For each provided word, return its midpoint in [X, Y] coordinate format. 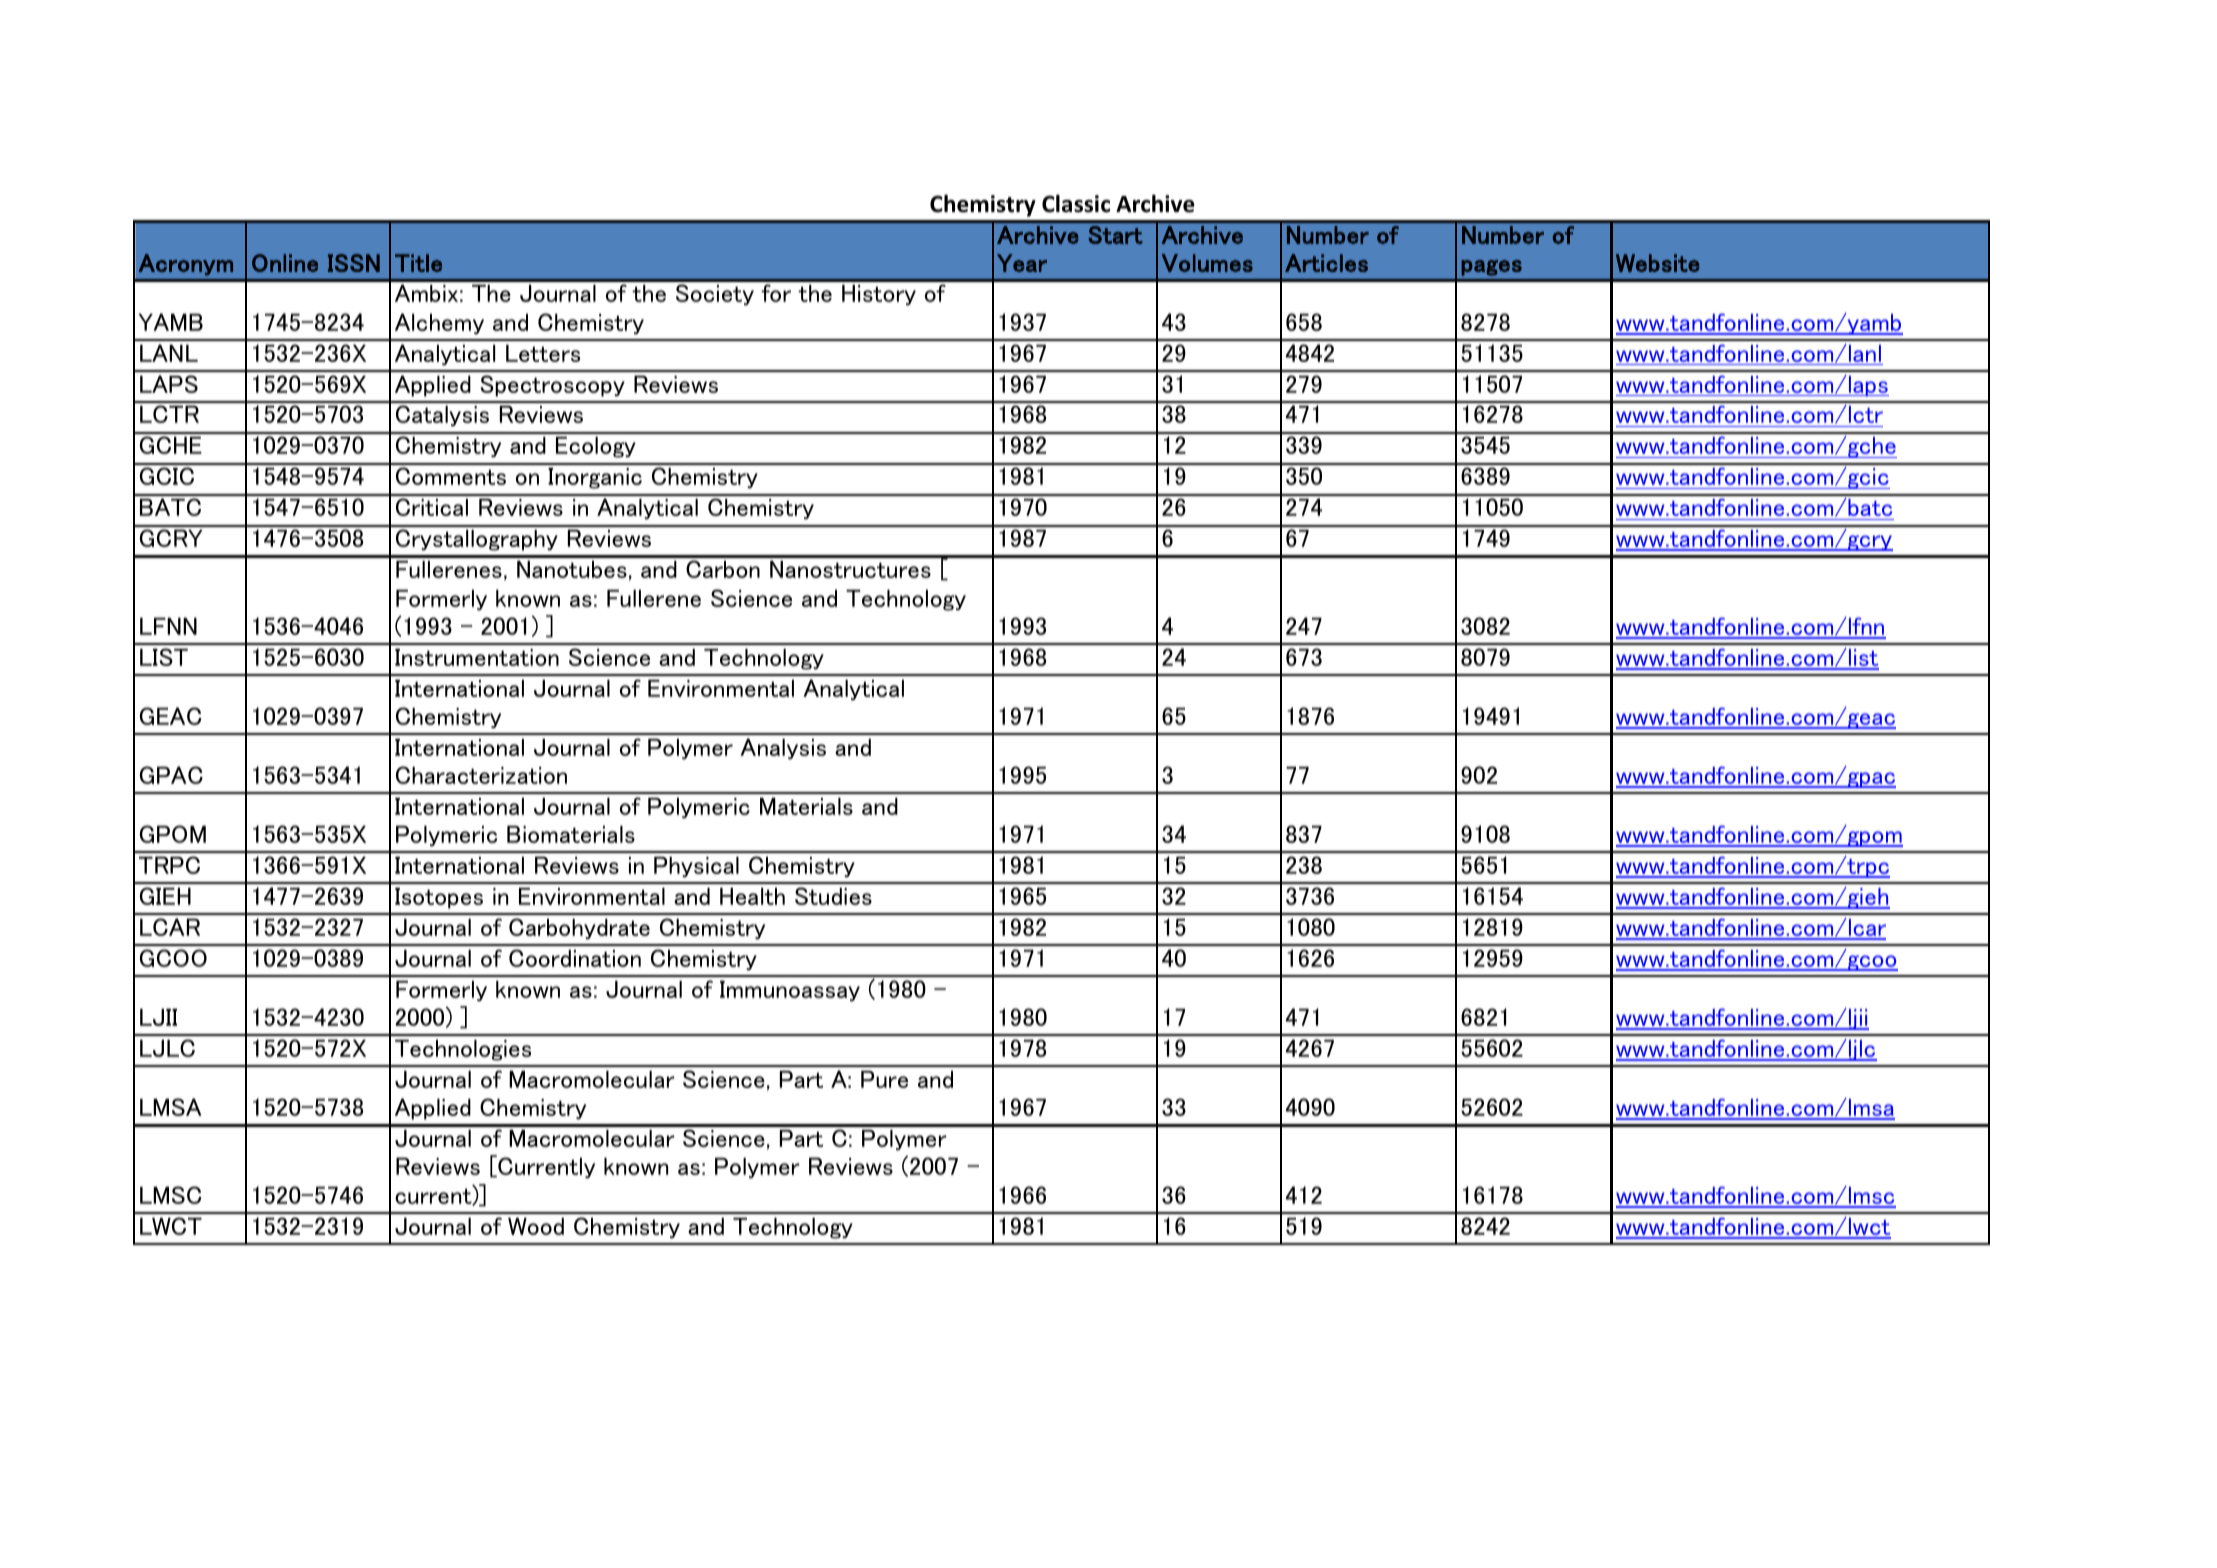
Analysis [783, 749]
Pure [884, 1079]
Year [1022, 263]
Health [752, 896]
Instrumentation [477, 657]
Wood [536, 1226]
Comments [451, 476]
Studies [833, 896]
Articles [1326, 263]
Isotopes [439, 898]
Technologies [463, 1050]
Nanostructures [850, 569]
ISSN [354, 263]
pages [1492, 268]
